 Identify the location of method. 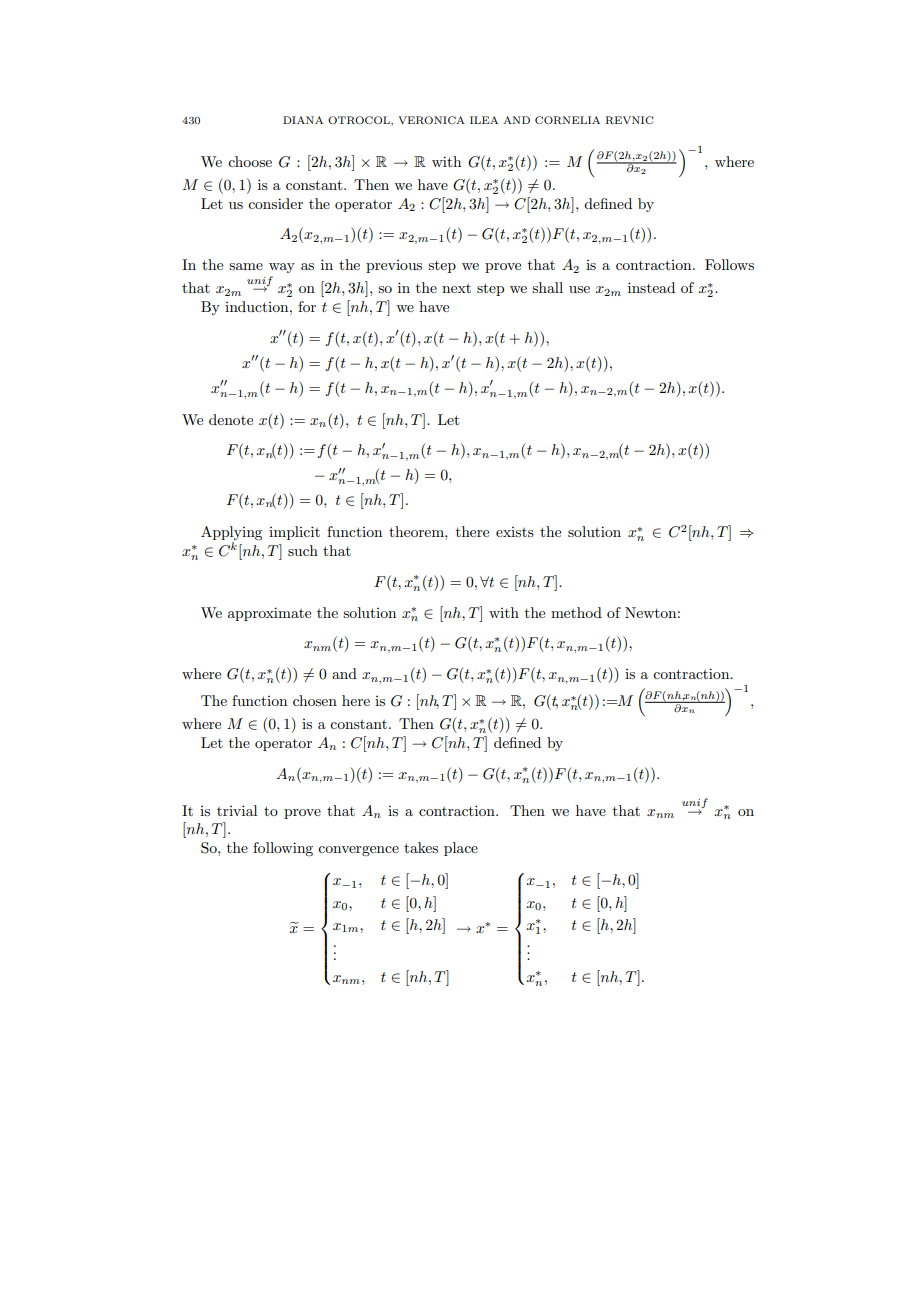
(576, 612).
